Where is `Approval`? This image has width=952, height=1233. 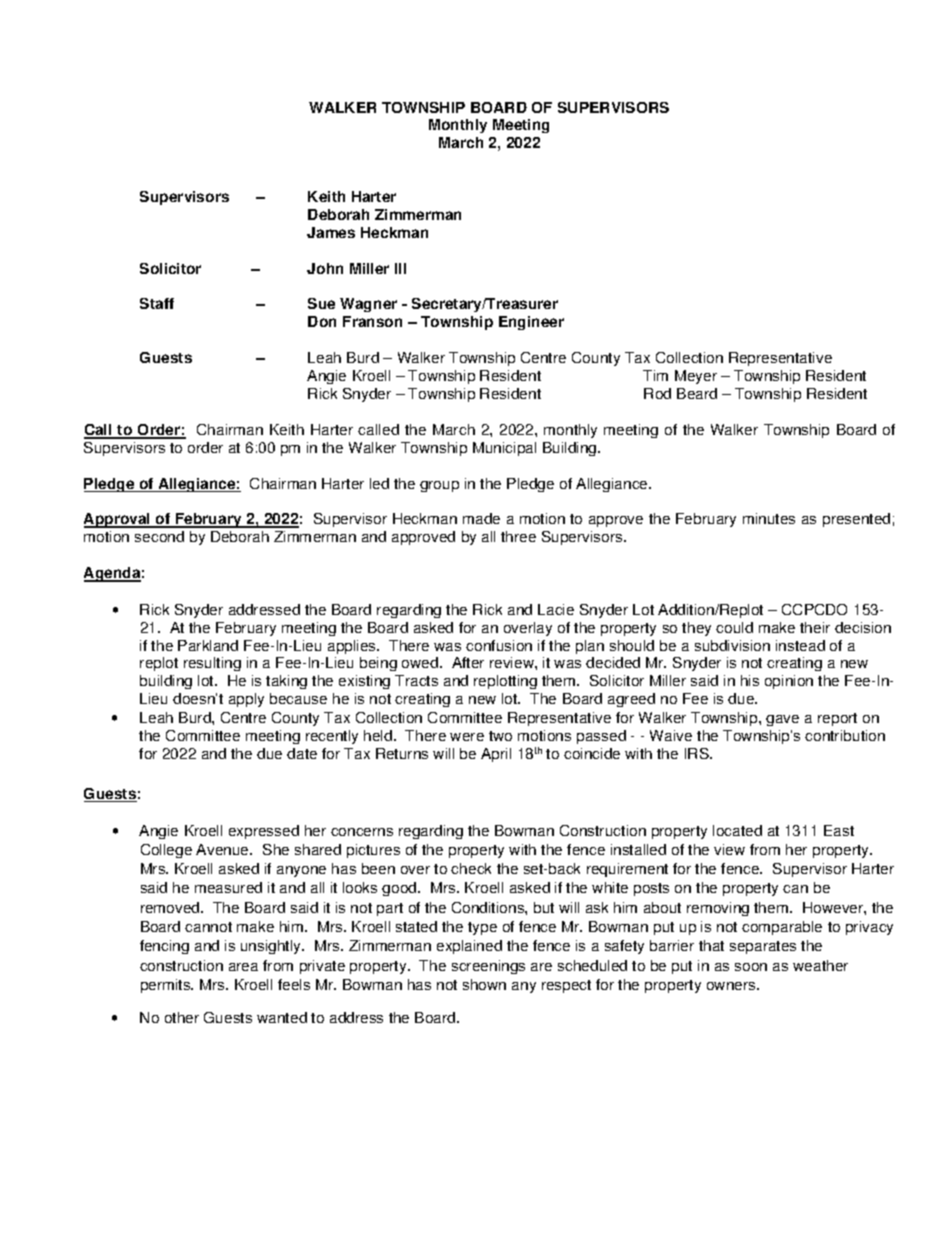 Approval is located at coordinates (118, 520).
